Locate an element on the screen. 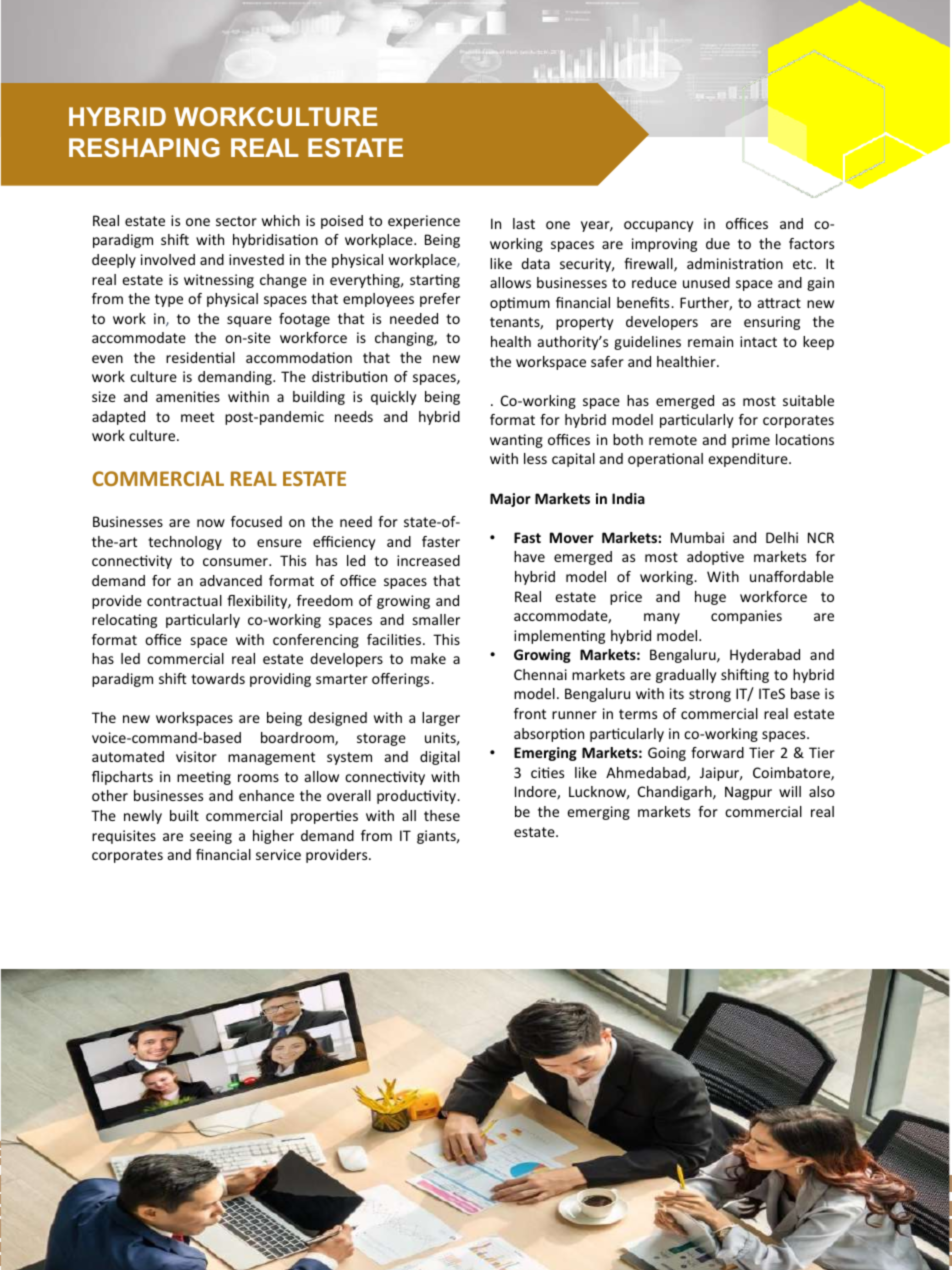 The image size is (952, 1270). Major is located at coordinates (510, 500).
